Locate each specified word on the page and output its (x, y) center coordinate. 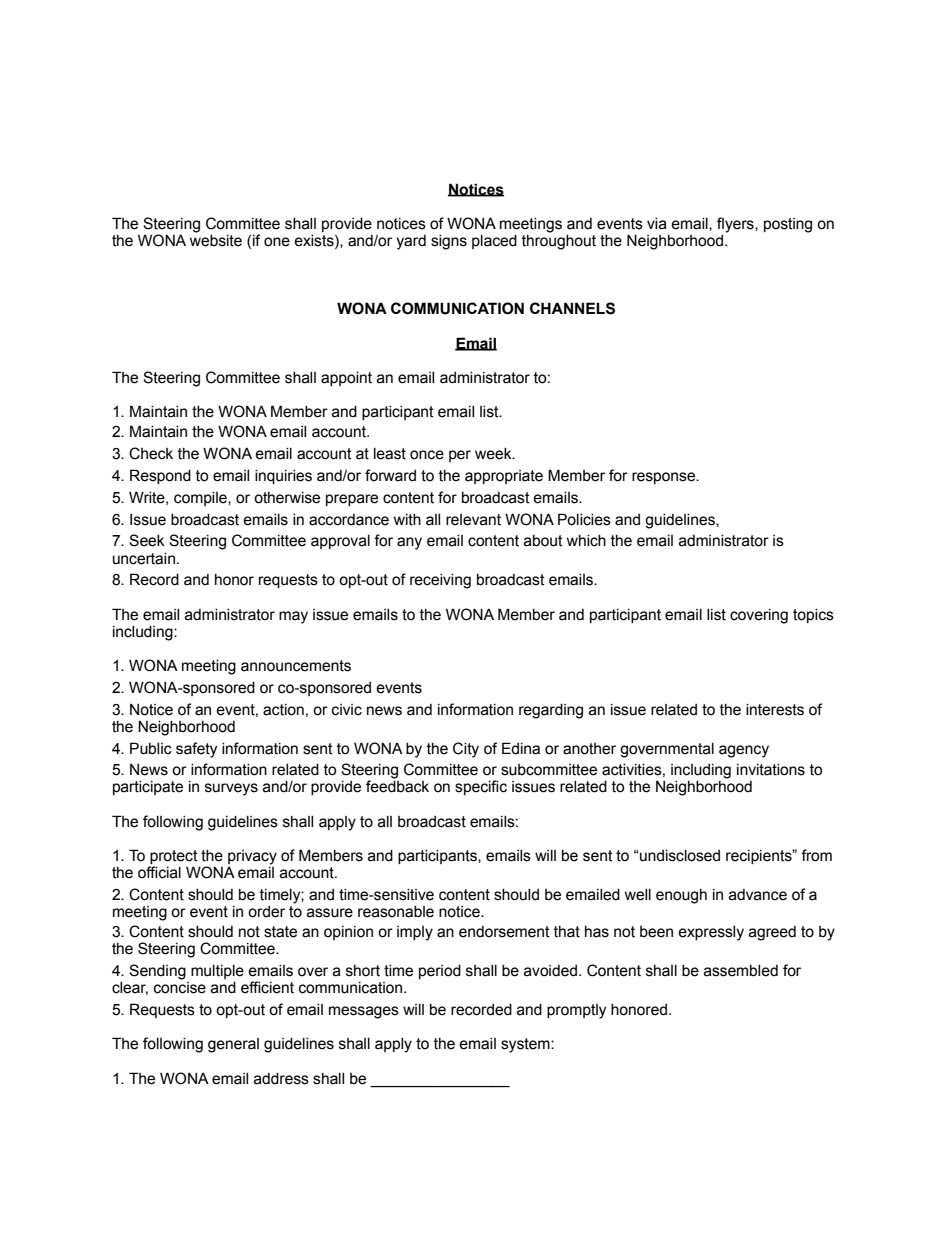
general (233, 1045)
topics (813, 616)
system (526, 1045)
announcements (296, 666)
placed (494, 242)
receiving (440, 581)
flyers (736, 225)
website (216, 239)
